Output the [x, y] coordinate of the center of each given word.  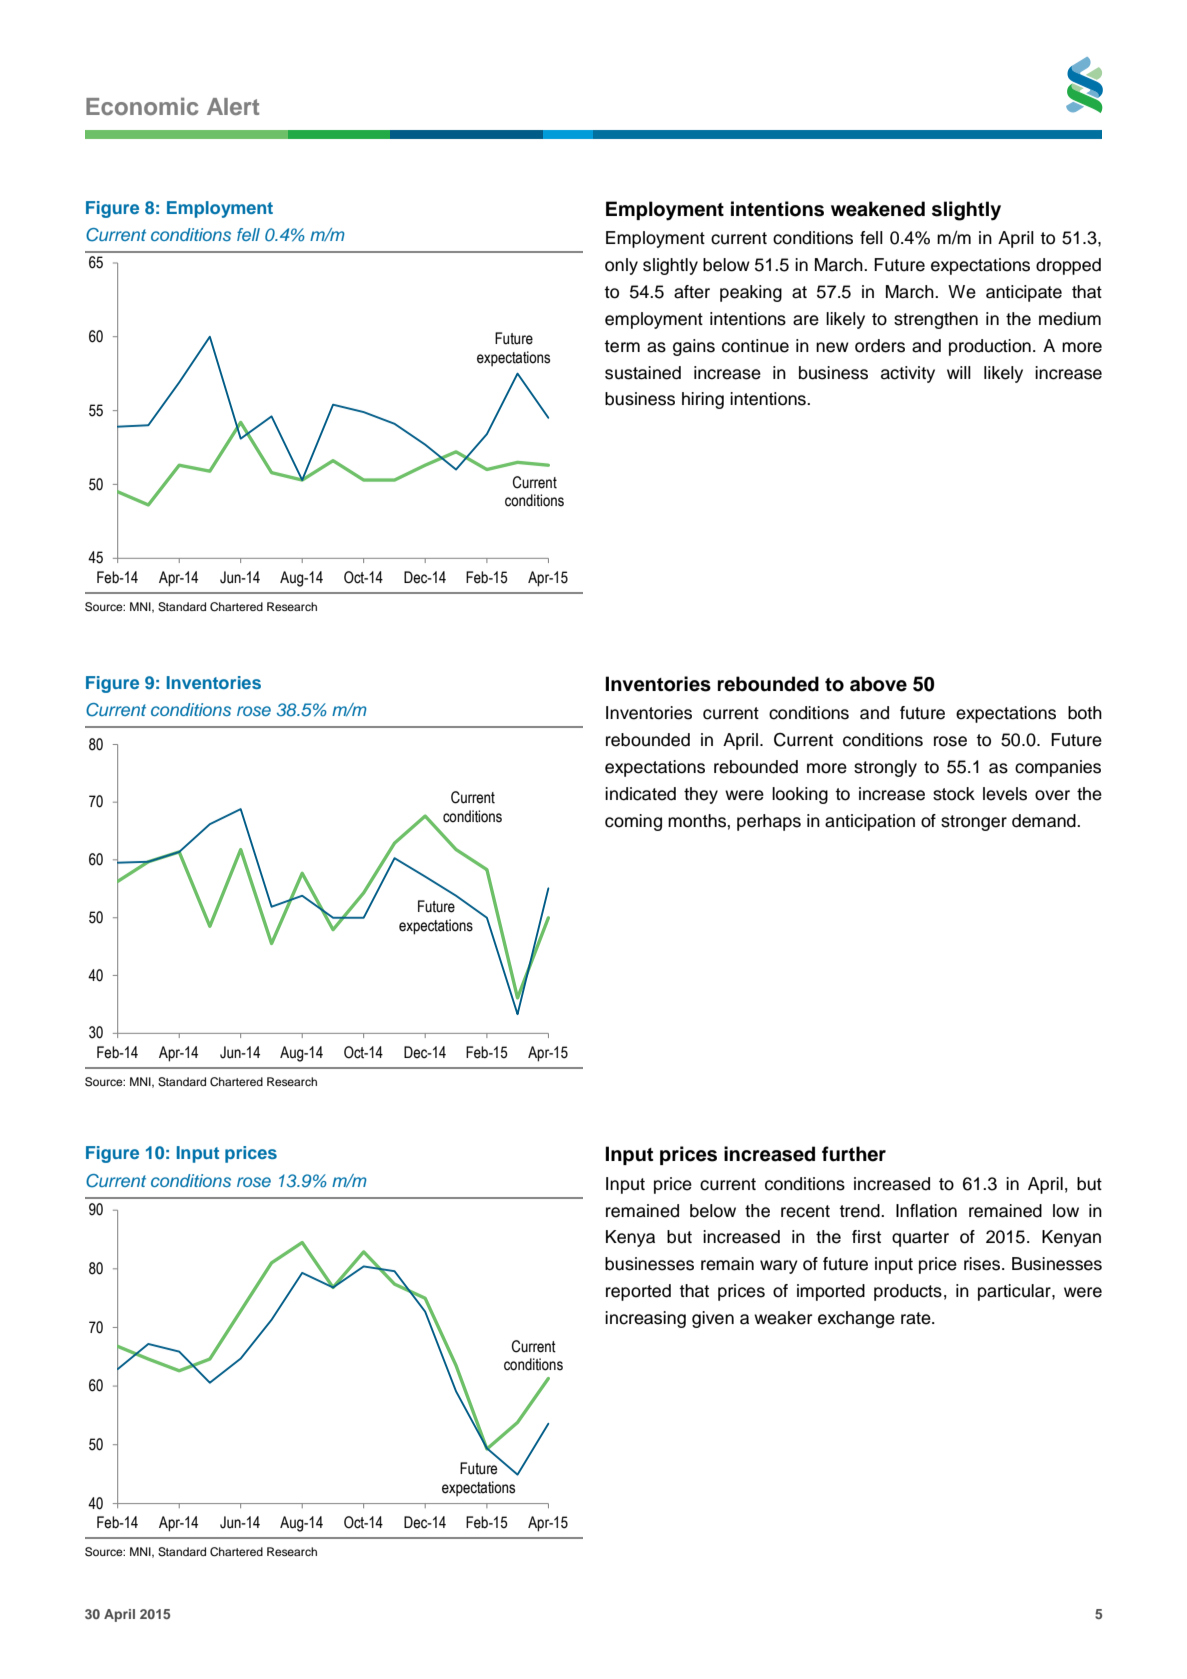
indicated [640, 794]
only [621, 266]
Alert [233, 106]
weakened [878, 209]
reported [638, 1292]
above [878, 684]
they [701, 795]
